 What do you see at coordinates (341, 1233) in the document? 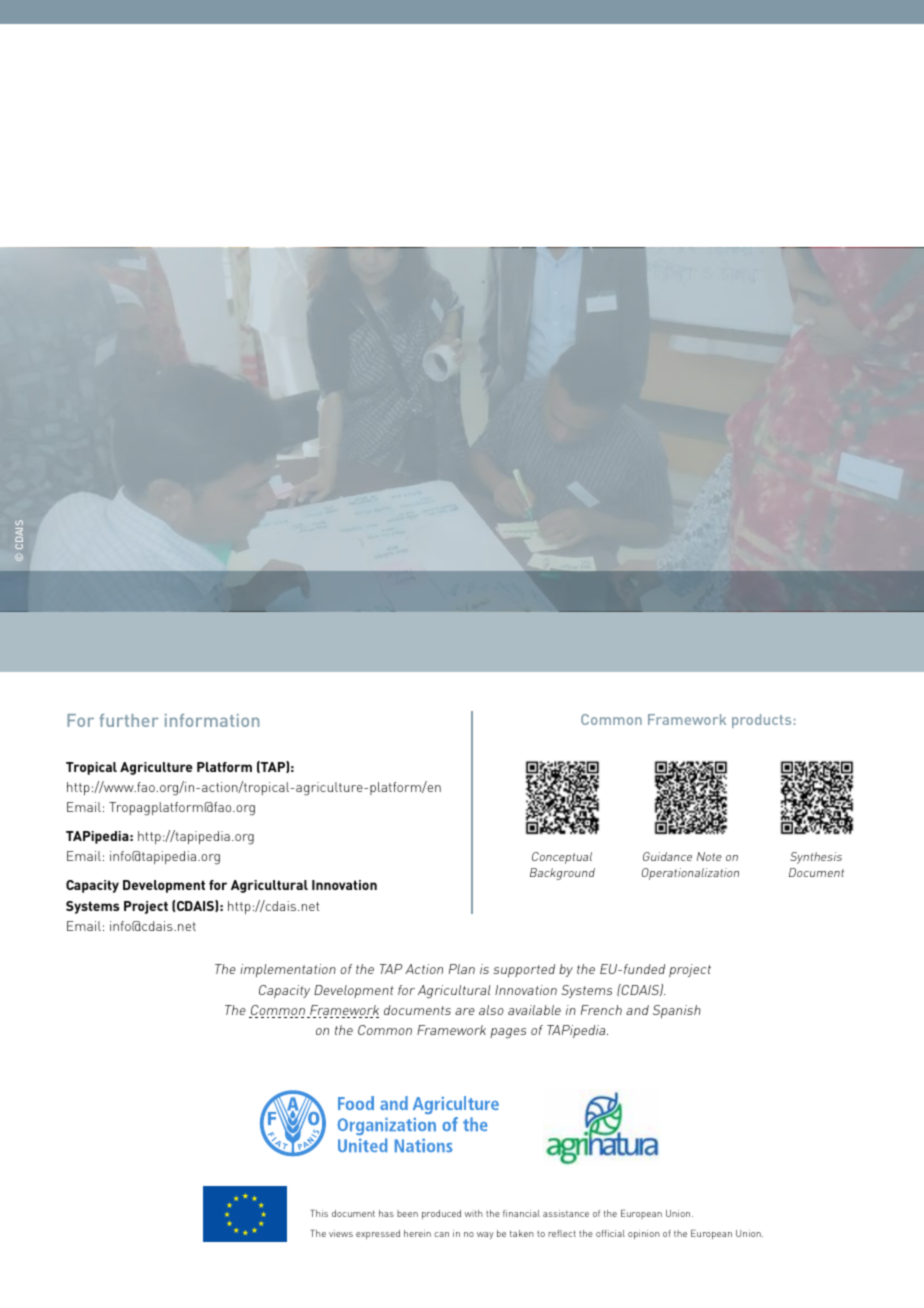
I see `views` at bounding box center [341, 1233].
